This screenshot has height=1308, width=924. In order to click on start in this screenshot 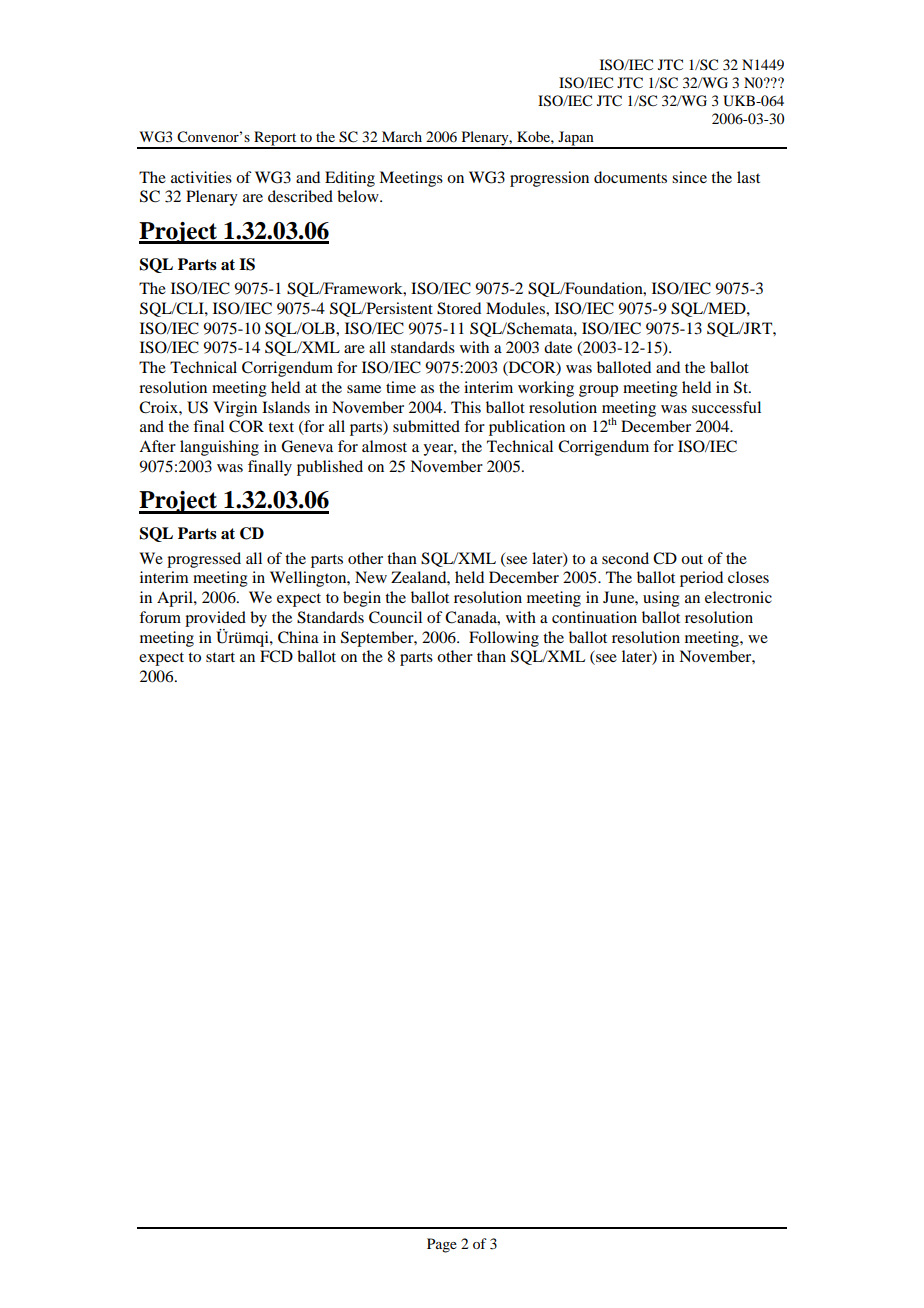, I will do `click(220, 657)`.
